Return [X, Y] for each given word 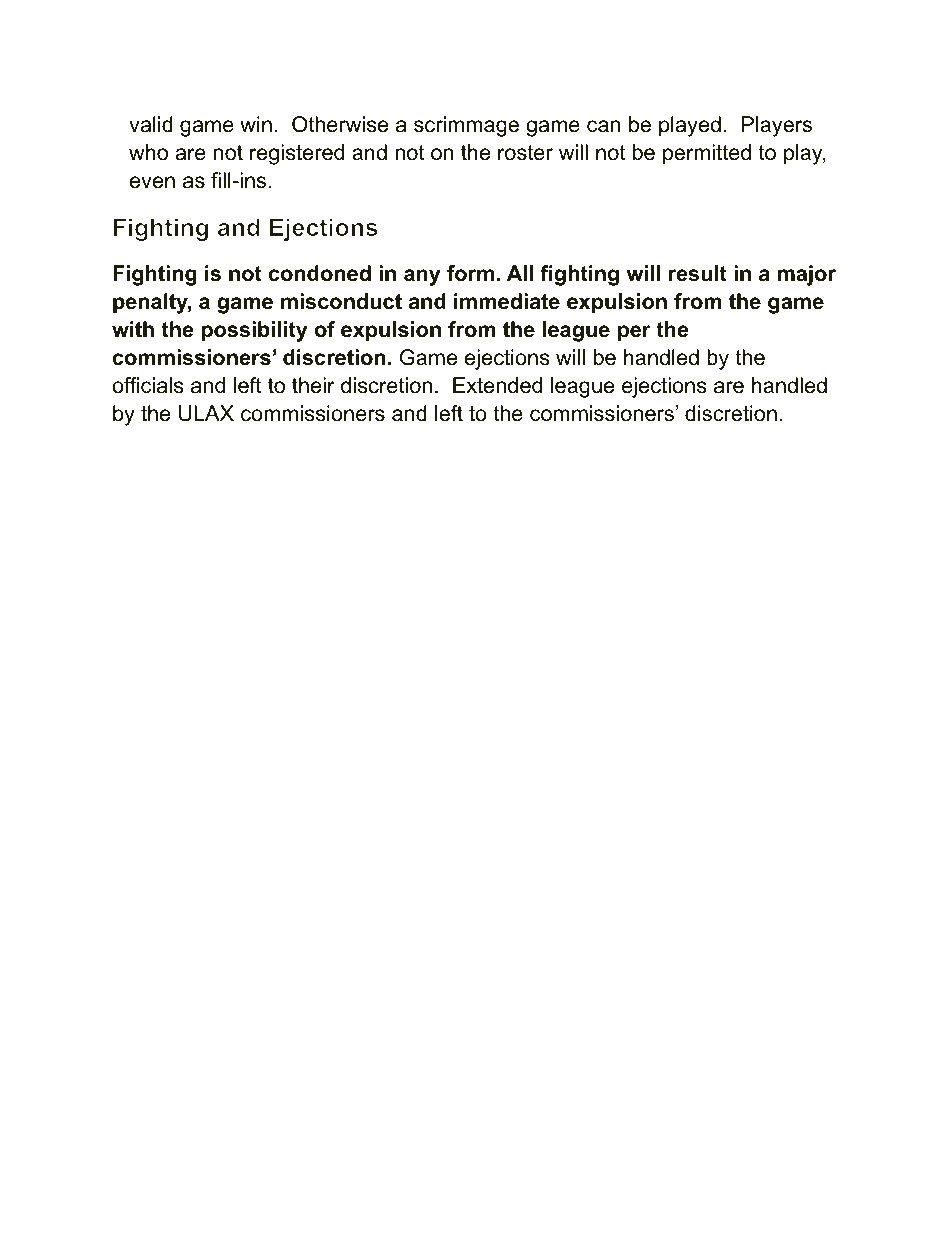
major [807, 275]
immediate [507, 301]
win [256, 124]
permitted [707, 154]
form [470, 273]
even [152, 182]
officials [148, 385]
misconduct [341, 301]
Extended [497, 385]
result [698, 273]
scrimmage [466, 126]
